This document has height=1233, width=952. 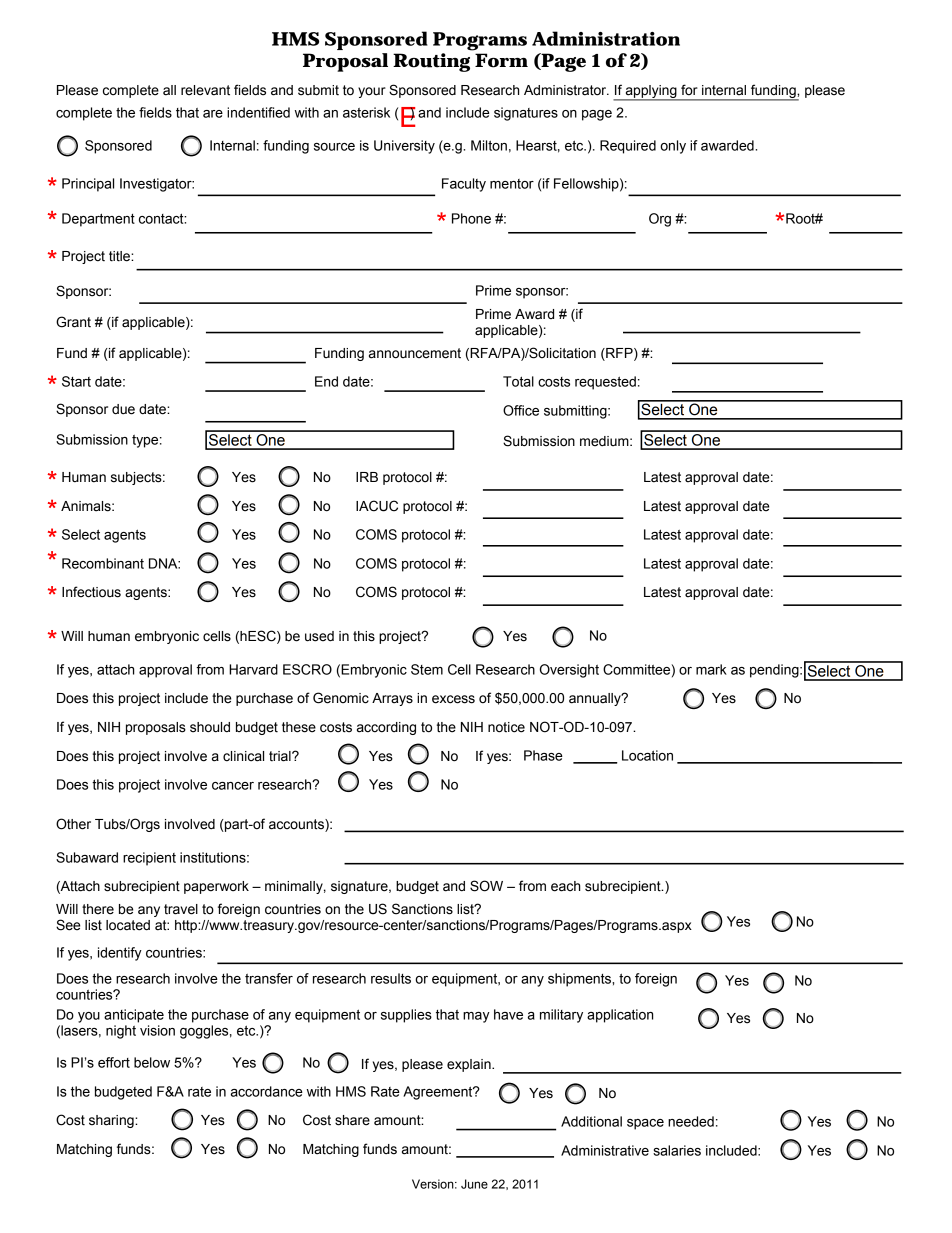 I want to click on Location, so click(x=647, y=755).
